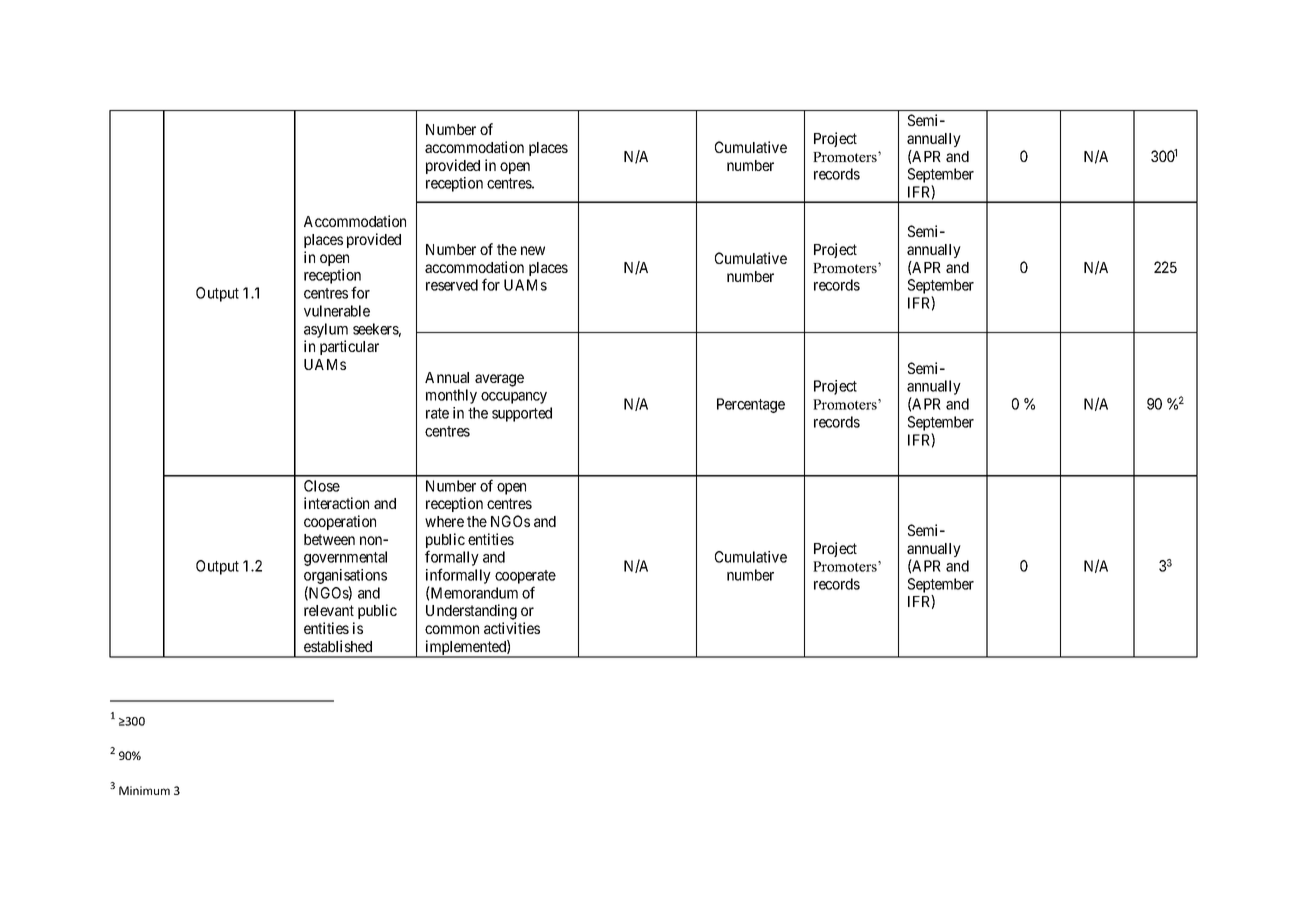 The width and height of the screenshot is (1308, 924). I want to click on reserved, so click(452, 285).
